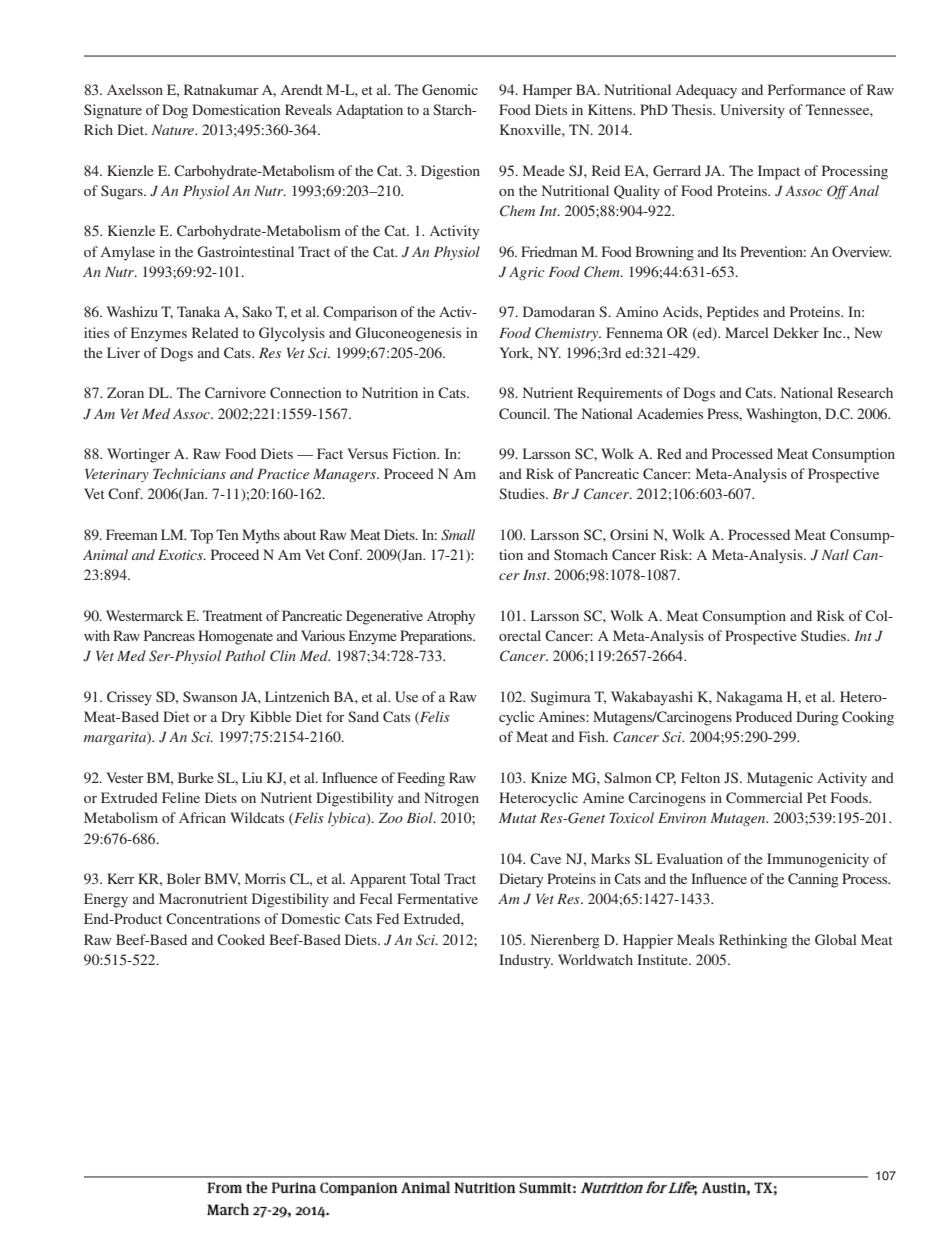 The width and height of the screenshot is (952, 1233). What do you see at coordinates (450, 89) in the screenshot?
I see `Genomic` at bounding box center [450, 89].
